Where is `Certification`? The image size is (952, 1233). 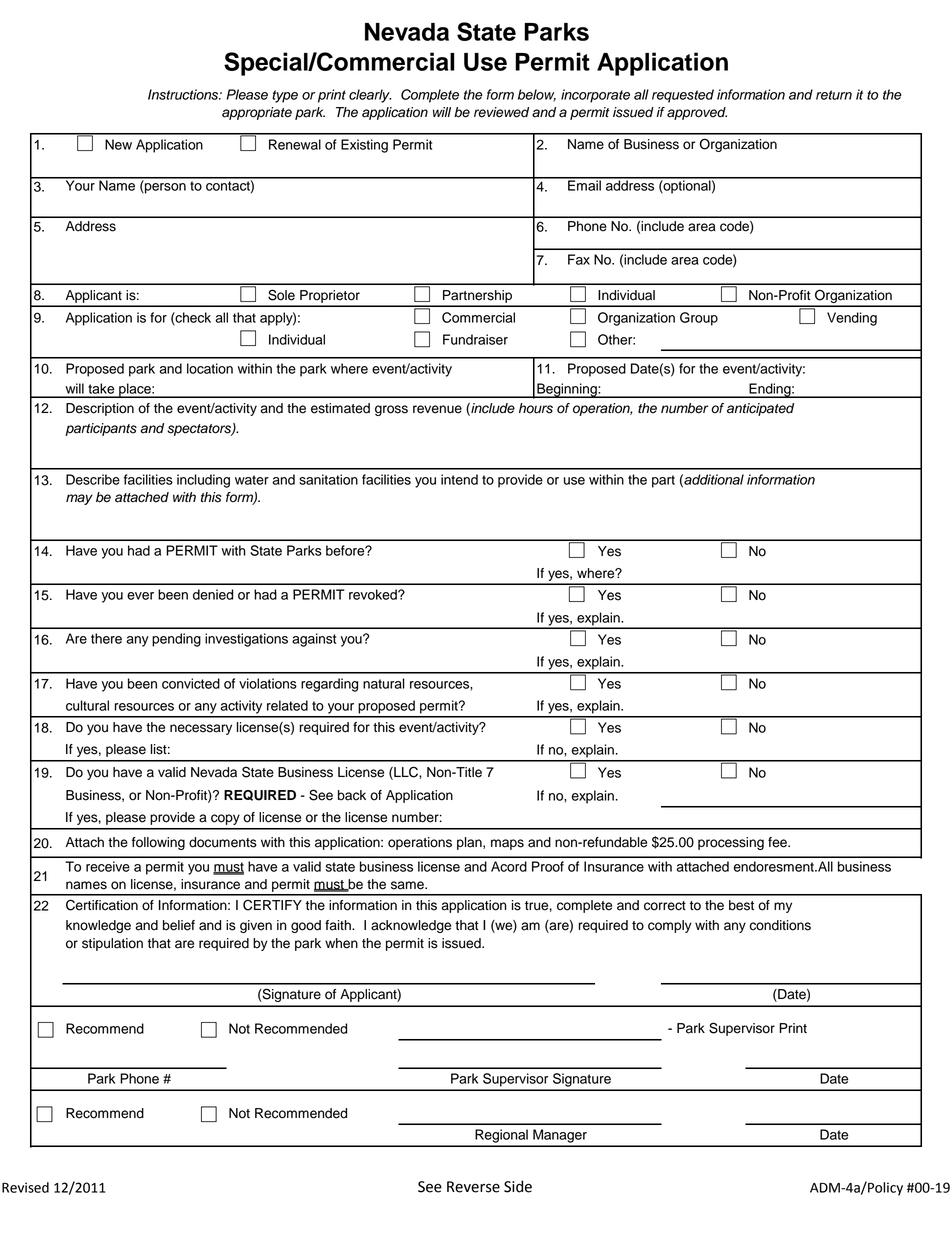
Certification is located at coordinates (102, 905).
